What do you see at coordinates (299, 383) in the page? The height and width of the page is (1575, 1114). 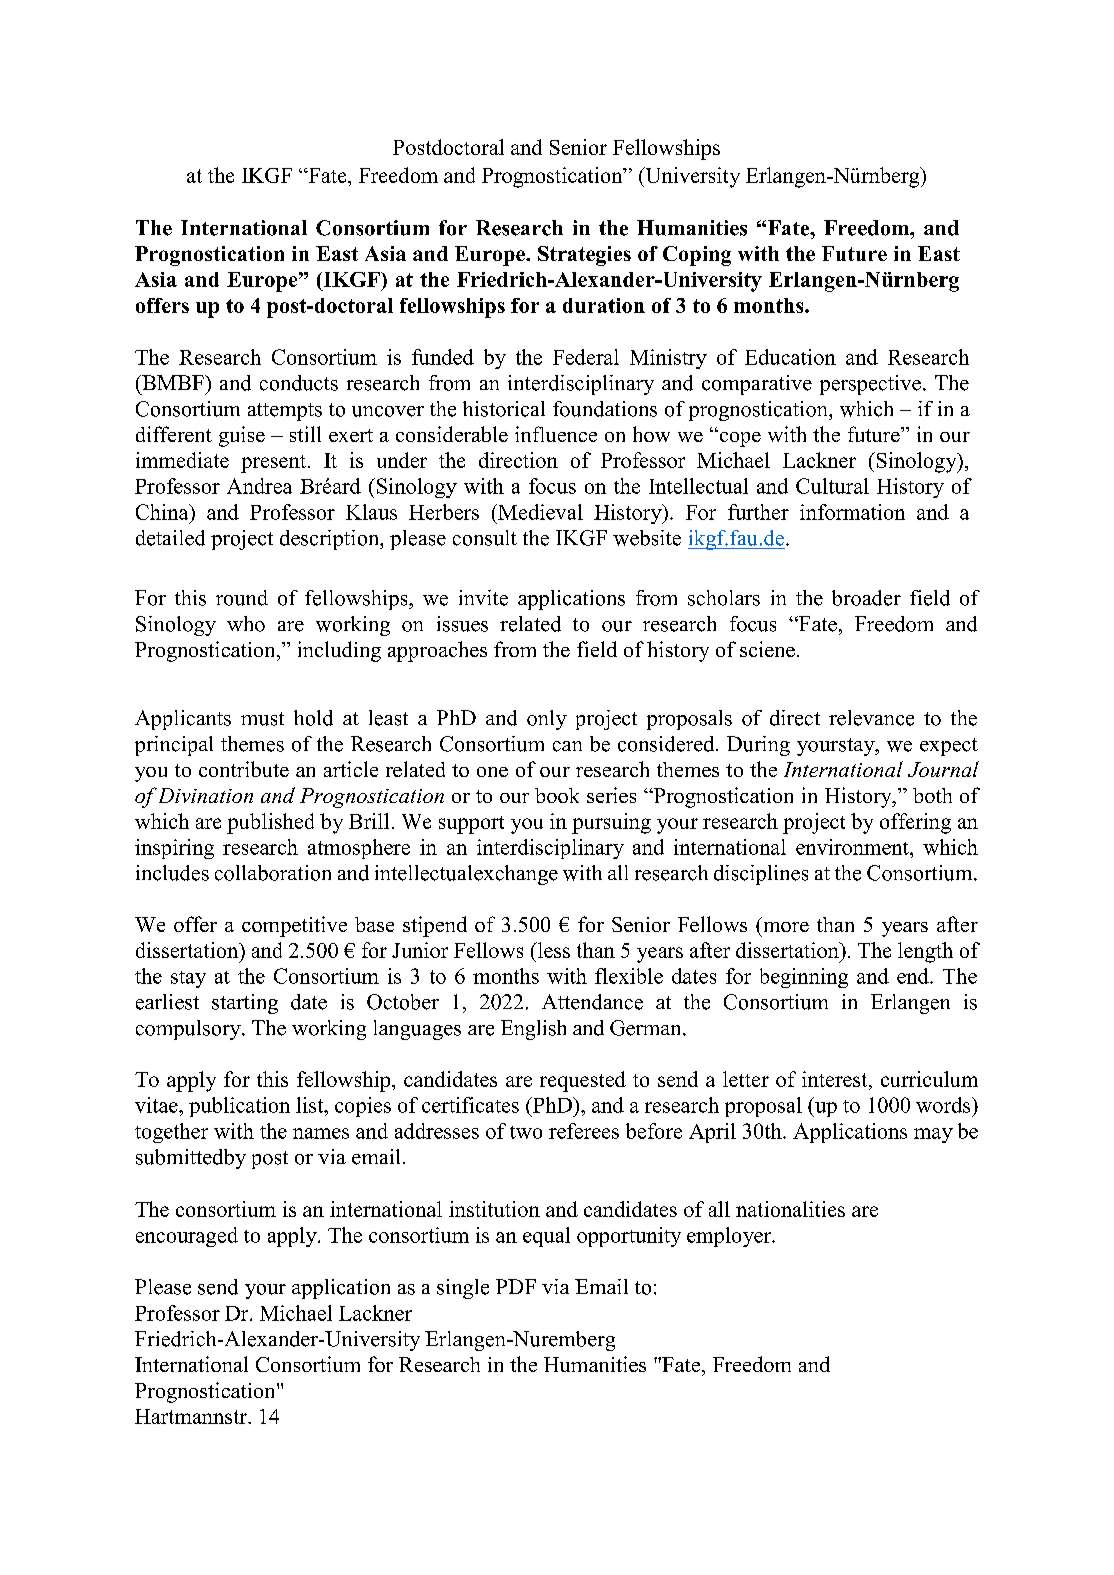 I see `conducts` at bounding box center [299, 383].
